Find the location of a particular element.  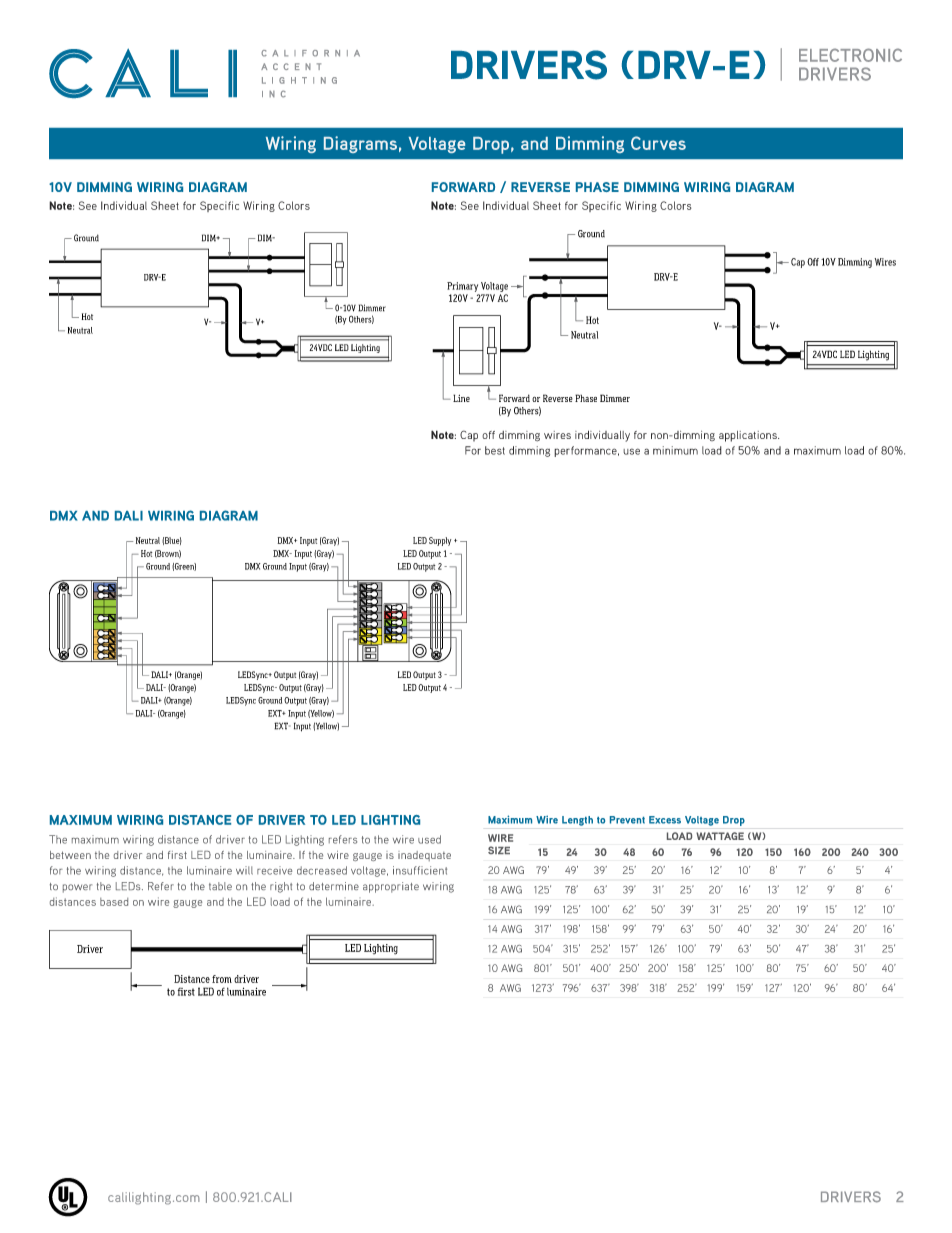

Primary is located at coordinates (462, 287).
